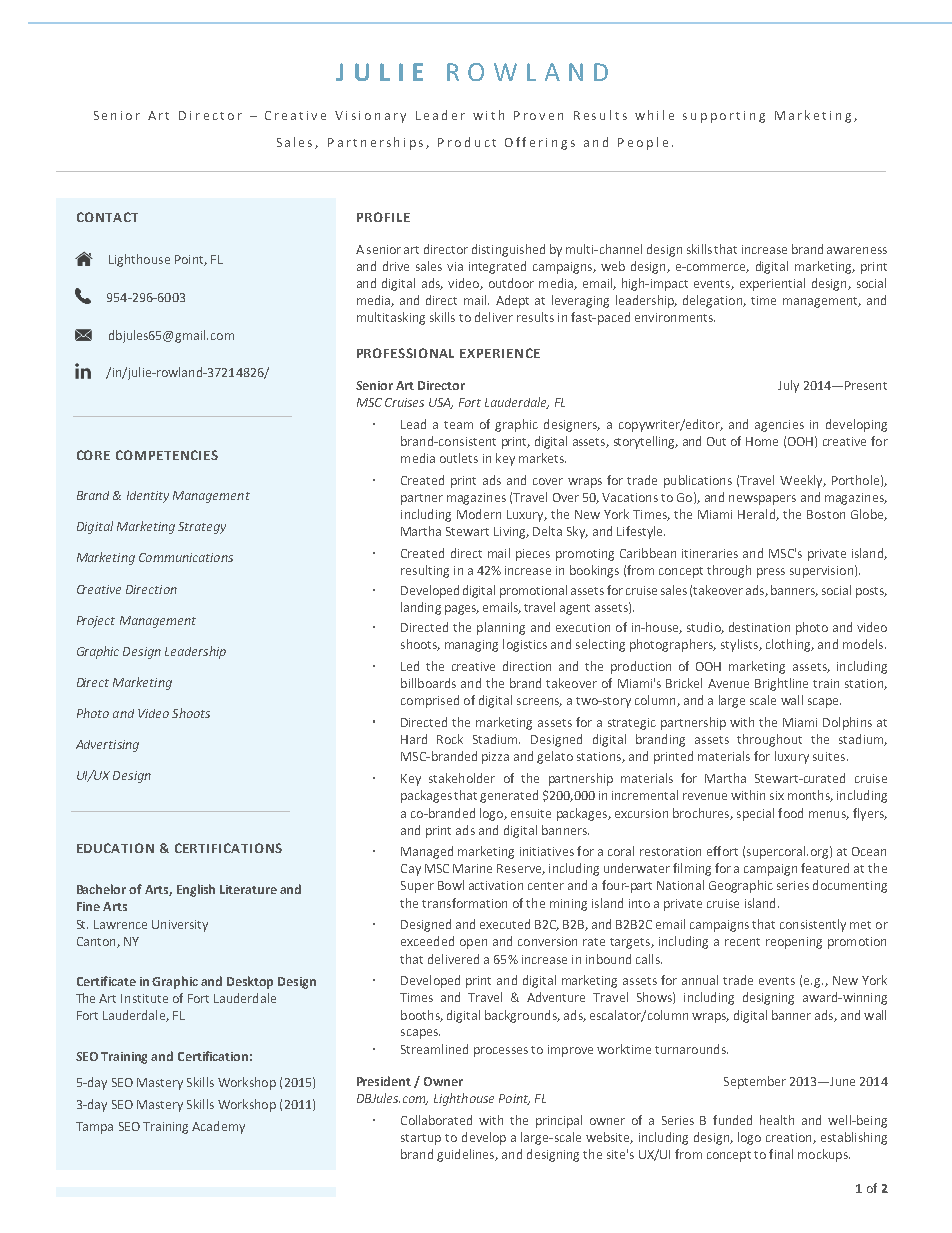  I want to click on Offerings, so click(540, 143).
